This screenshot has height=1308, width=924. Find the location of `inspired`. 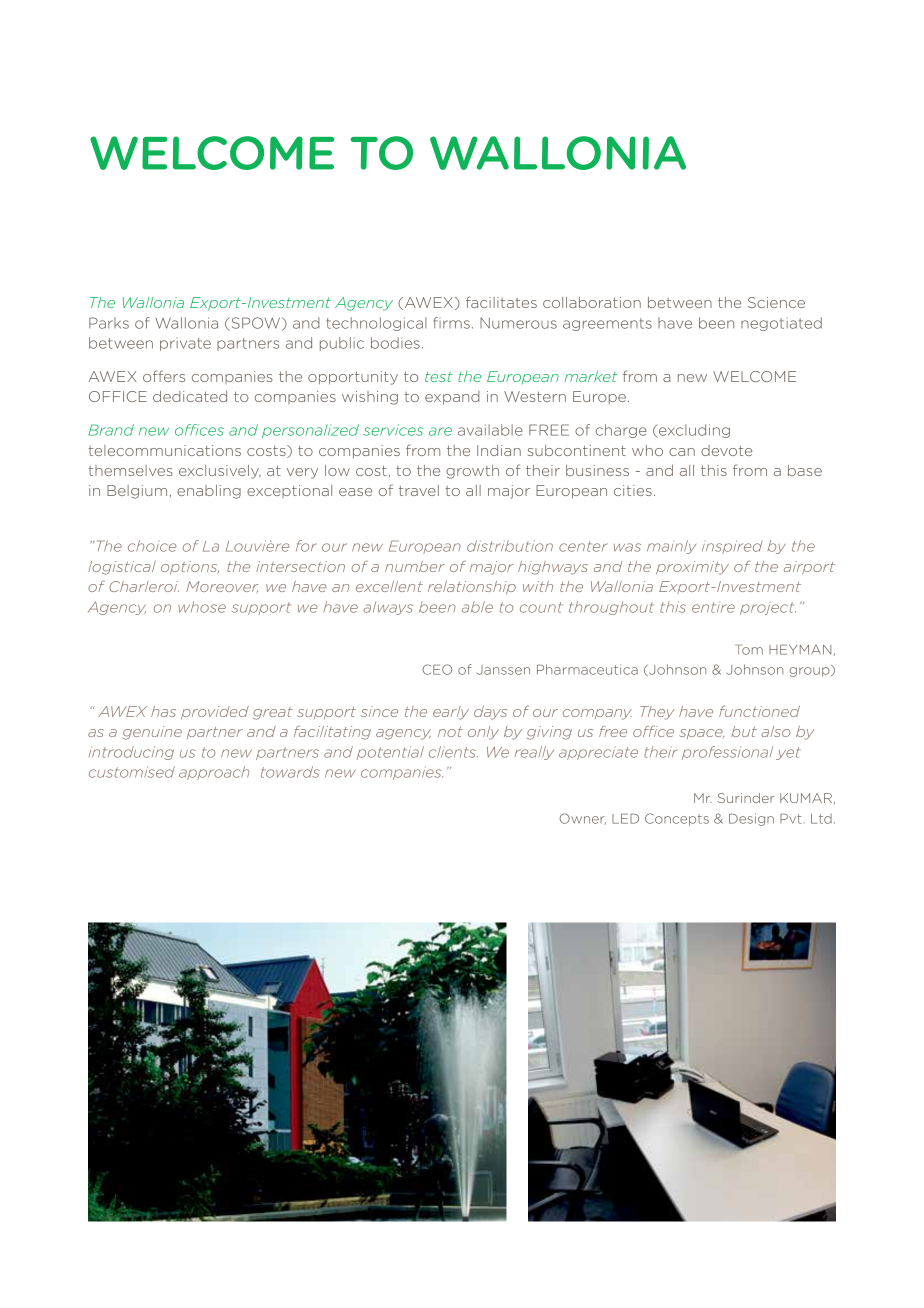

inspired is located at coordinates (732, 547).
